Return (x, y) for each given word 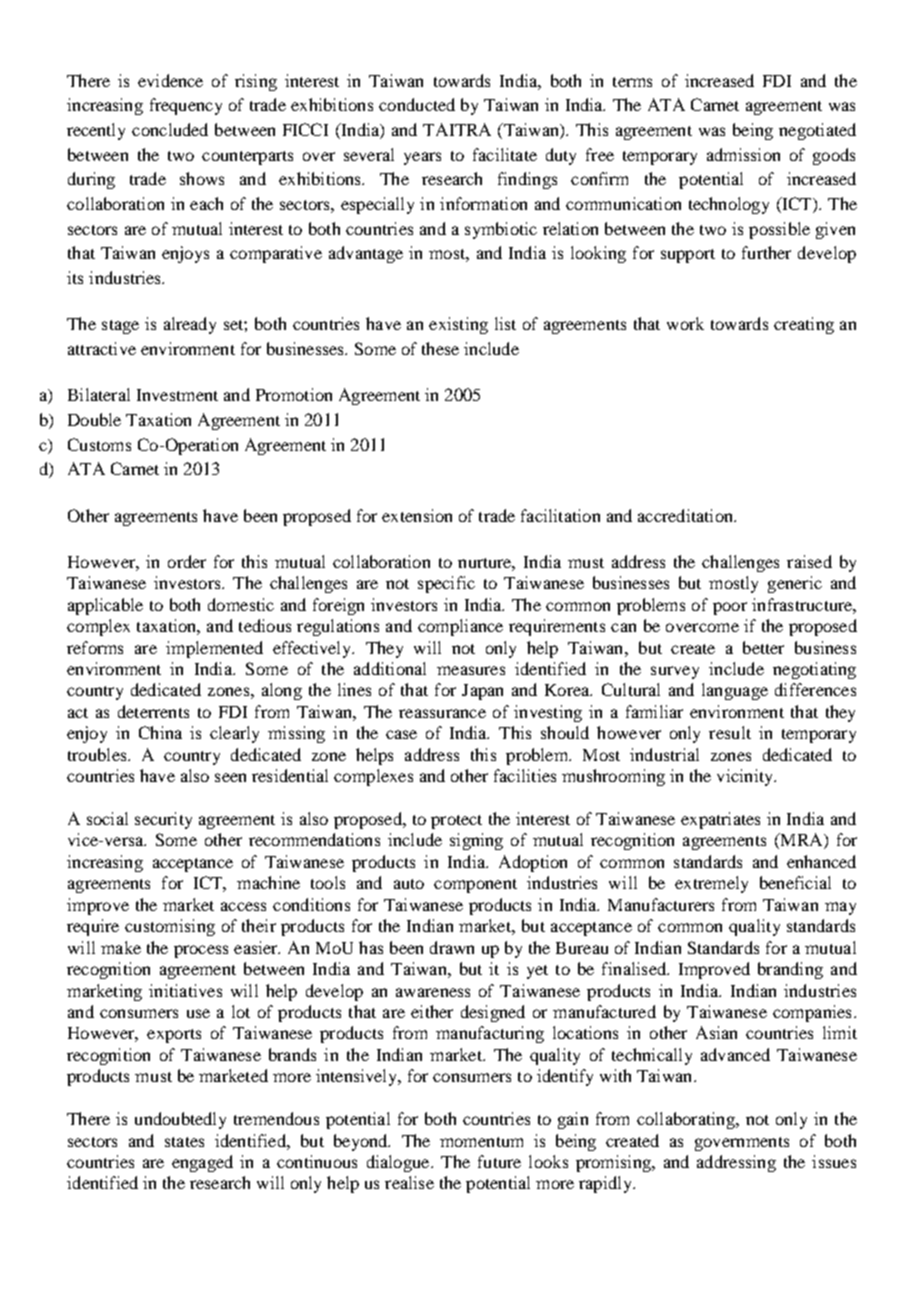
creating (804, 325)
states (184, 1142)
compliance (460, 627)
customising (170, 927)
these (440, 348)
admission (743, 154)
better (763, 647)
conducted (417, 104)
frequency (186, 106)
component (475, 886)
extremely (711, 884)
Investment (177, 395)
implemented (214, 649)
